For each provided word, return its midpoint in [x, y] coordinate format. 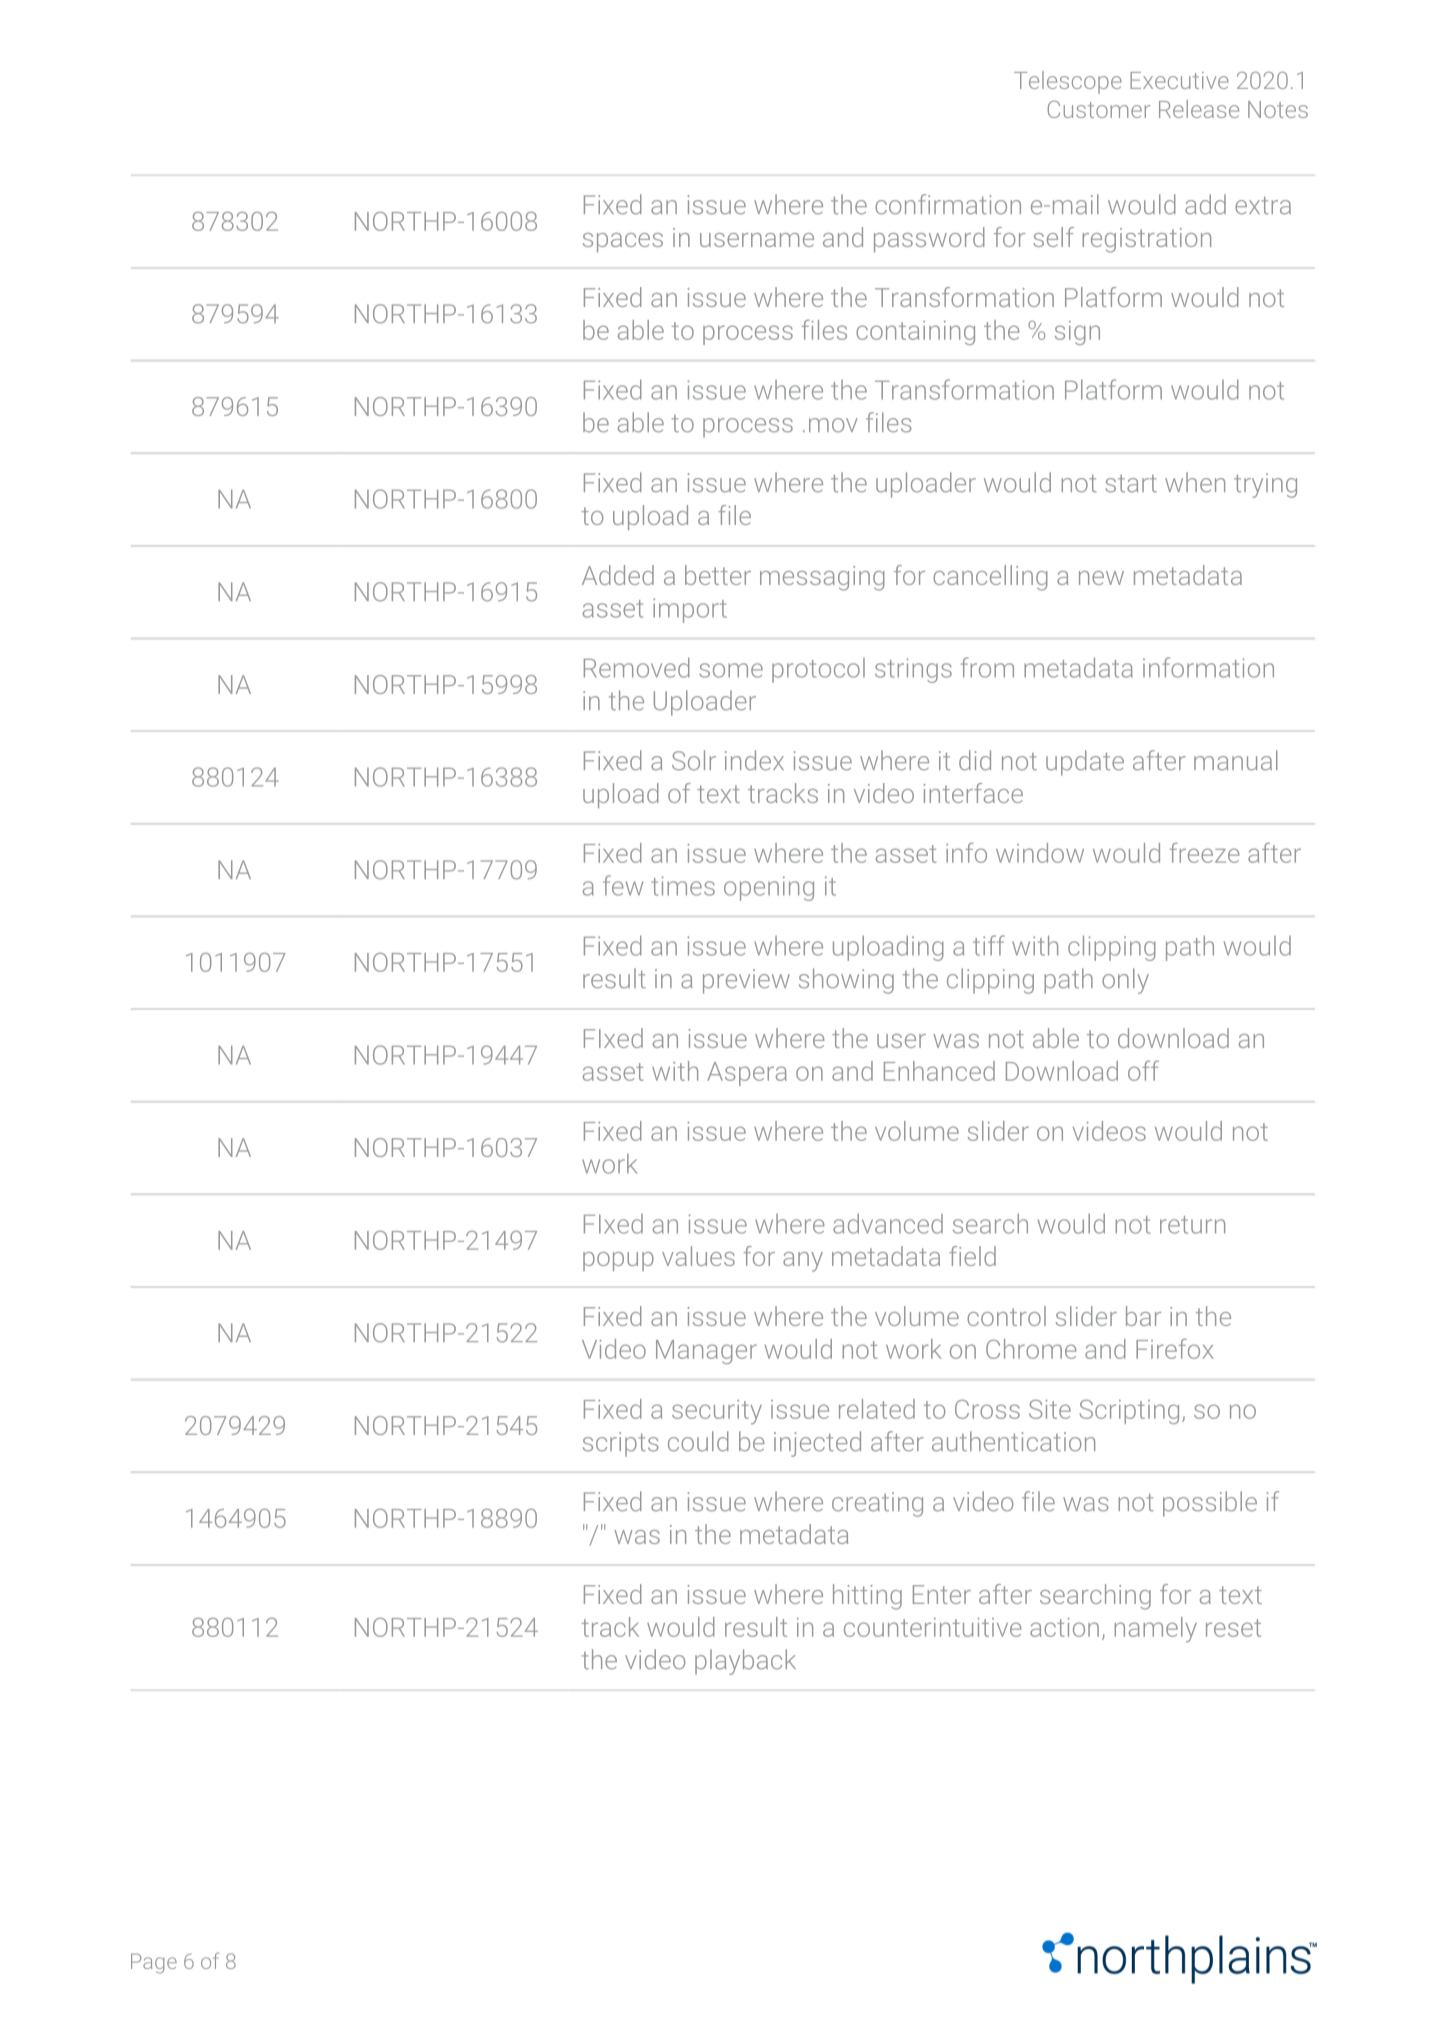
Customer [1099, 109]
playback [745, 1662]
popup [618, 1261]
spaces [623, 242]
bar [1143, 1316]
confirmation [948, 204]
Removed [637, 668]
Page [154, 1963]
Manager [706, 1352]
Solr [694, 760]
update [1085, 763]
